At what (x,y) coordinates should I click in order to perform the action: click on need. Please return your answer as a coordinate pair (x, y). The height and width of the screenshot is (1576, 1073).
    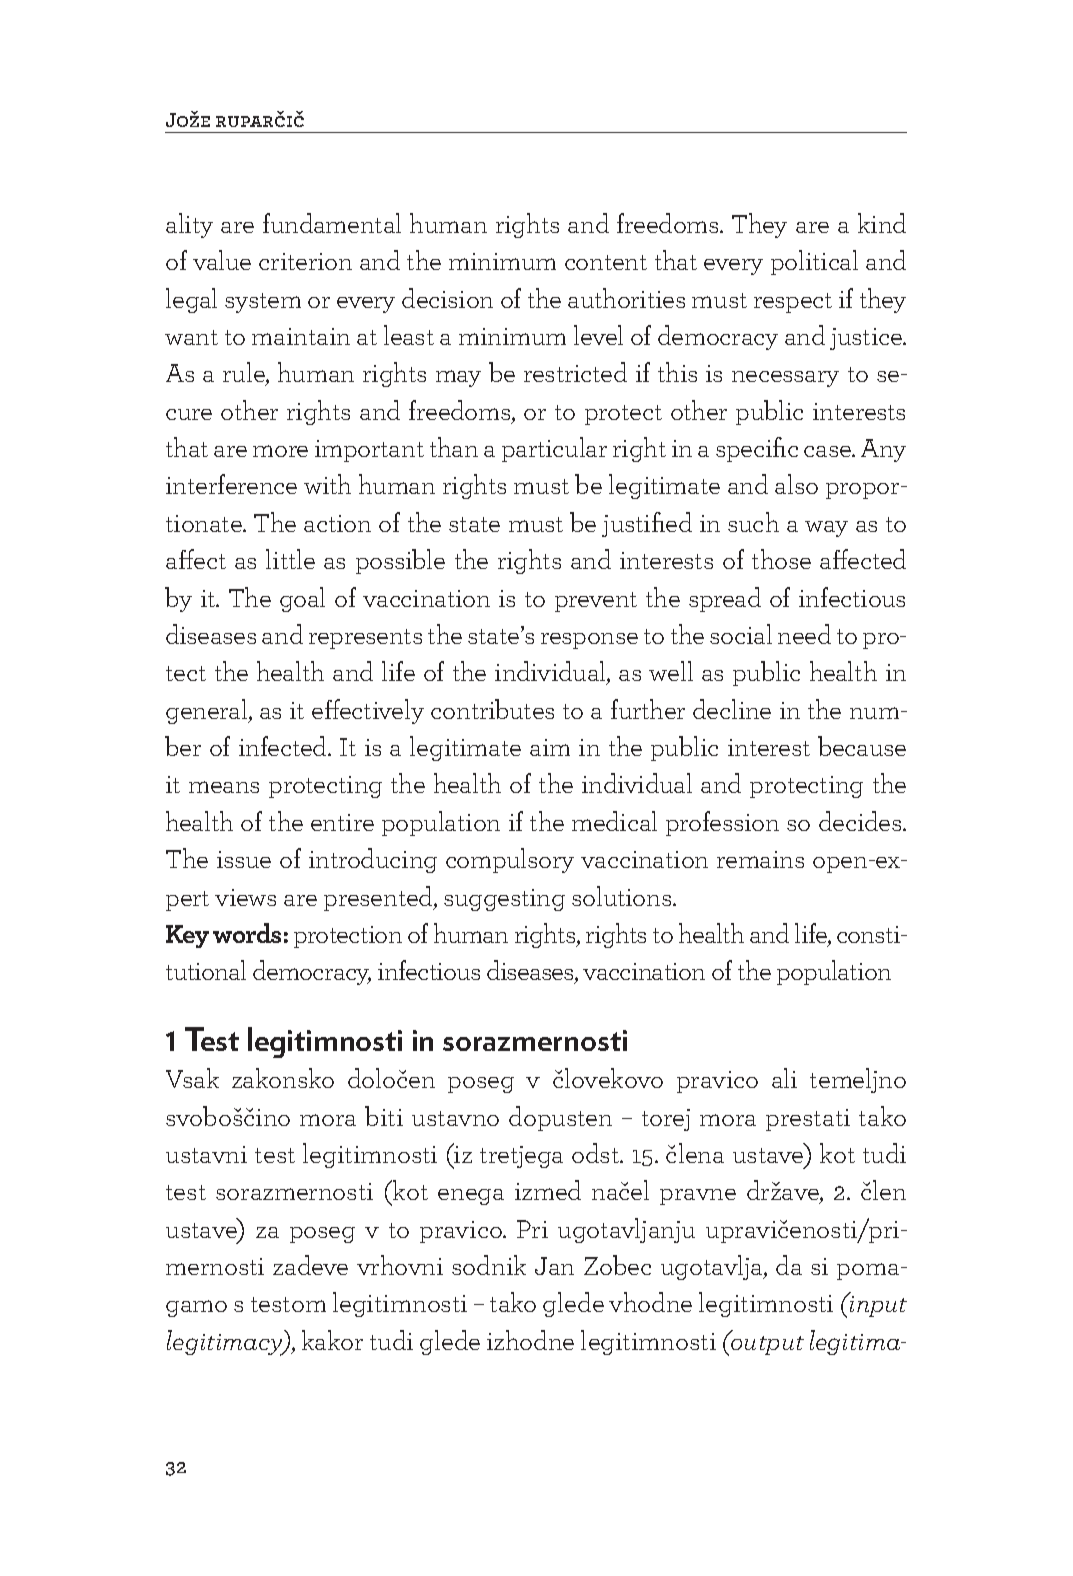
    Looking at the image, I should click on (804, 634).
